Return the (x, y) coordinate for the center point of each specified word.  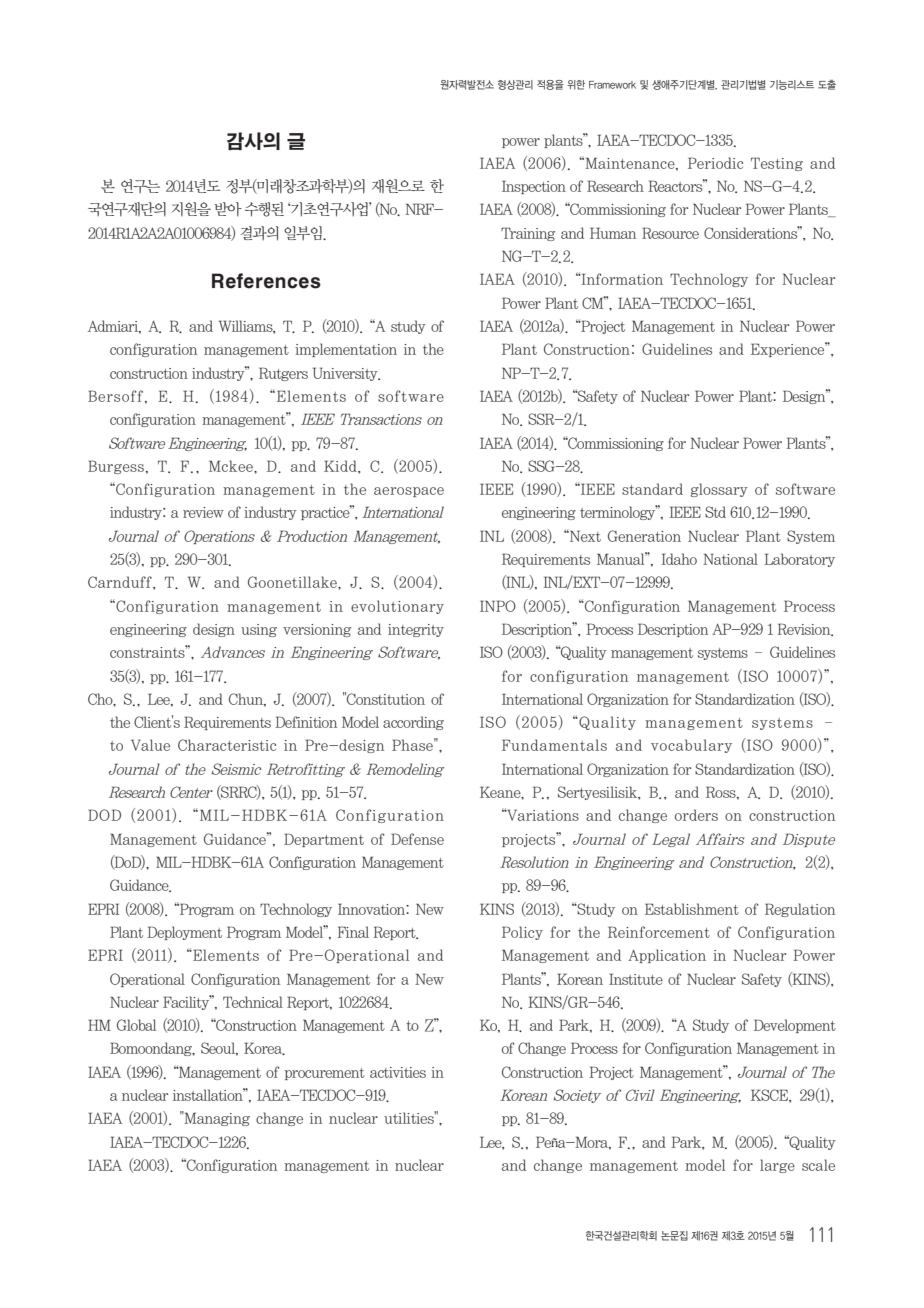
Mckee (232, 466)
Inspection (534, 187)
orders (696, 815)
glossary (719, 490)
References (266, 281)
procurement (325, 1074)
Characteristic (227, 745)
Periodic (715, 163)
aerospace (409, 492)
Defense (417, 839)
